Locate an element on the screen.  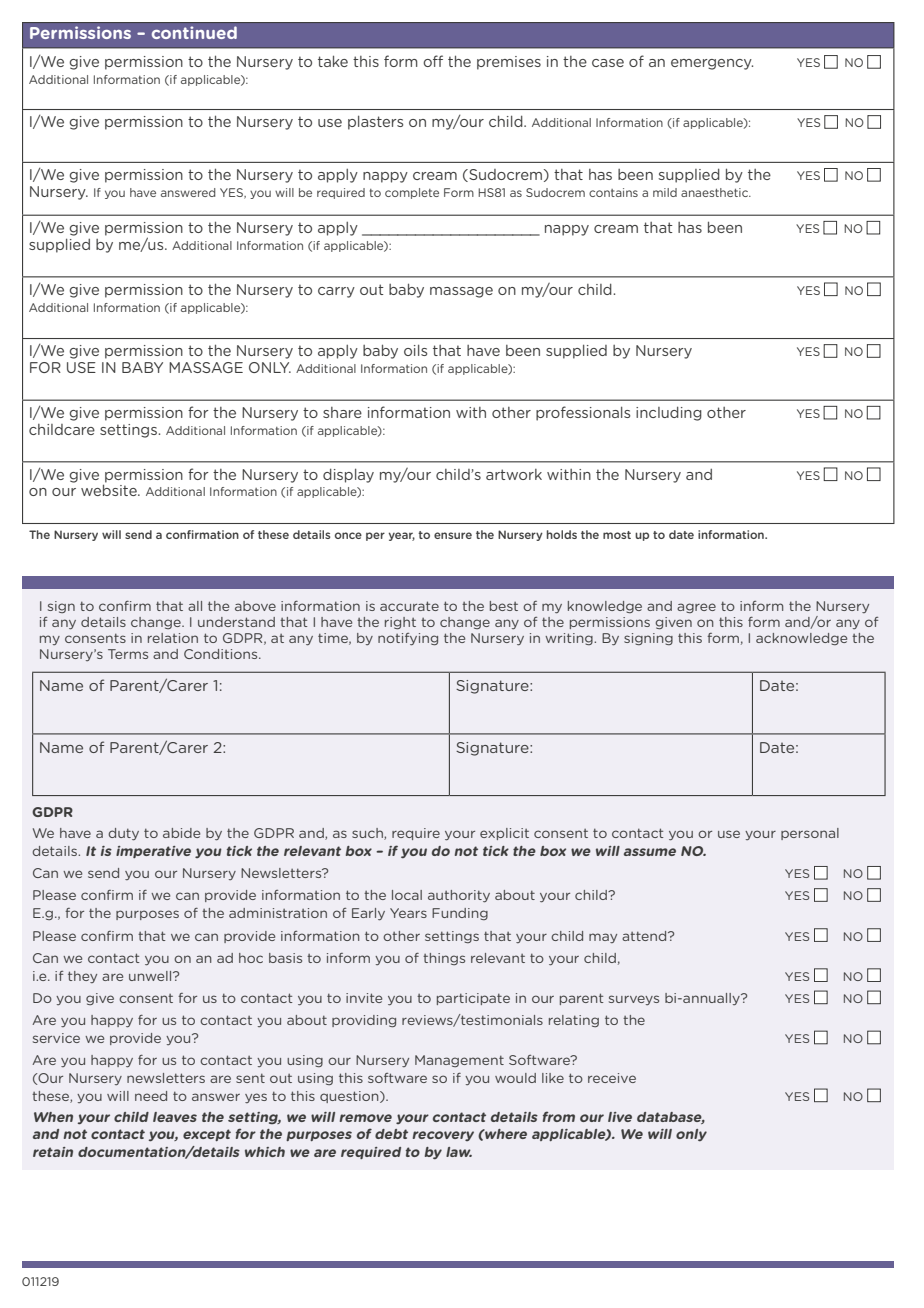
notifying is located at coordinates (408, 639).
